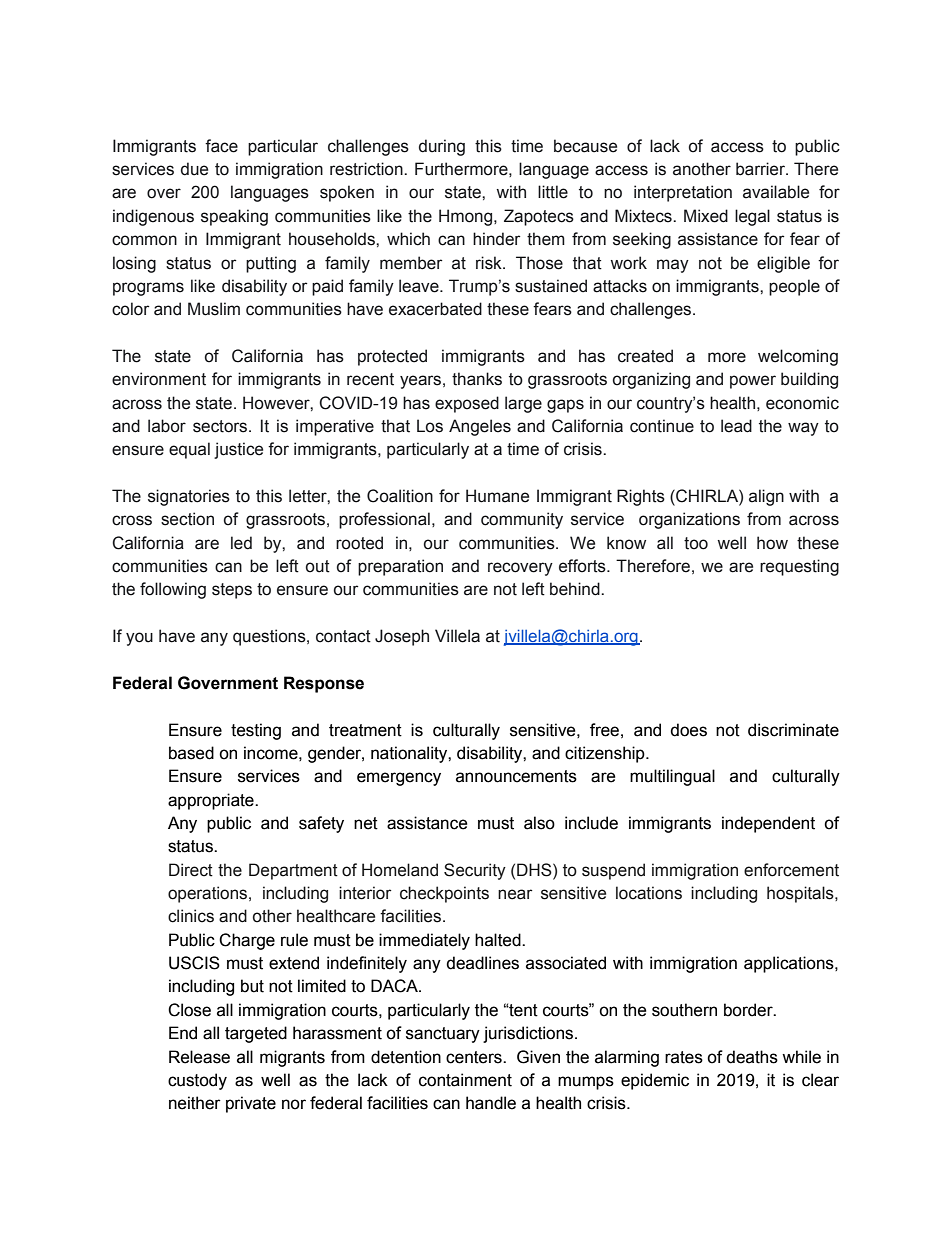  What do you see at coordinates (467, 404) in the page?
I see `exposed` at bounding box center [467, 404].
